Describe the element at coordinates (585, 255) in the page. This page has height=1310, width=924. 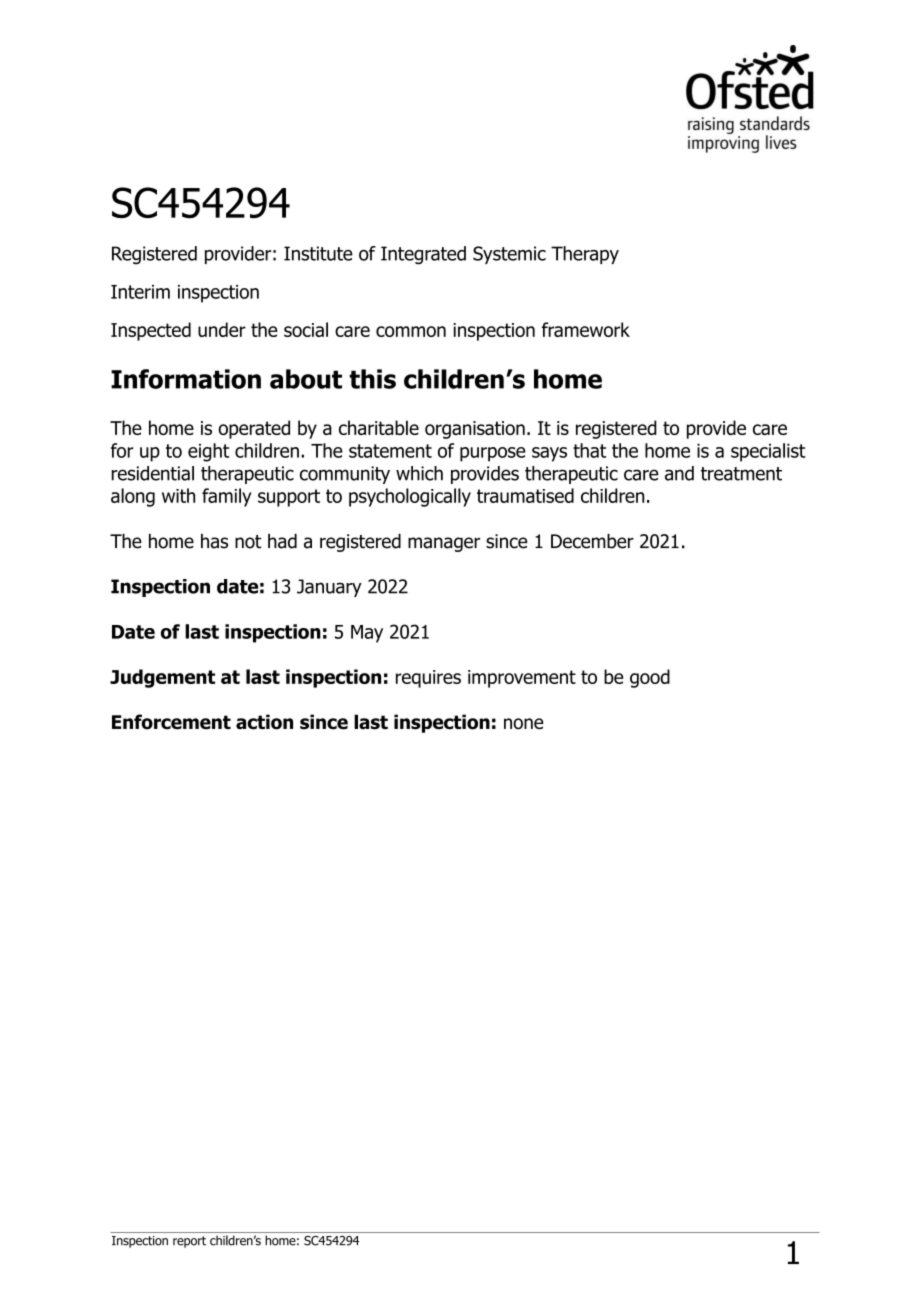
I see `Therapy` at that location.
